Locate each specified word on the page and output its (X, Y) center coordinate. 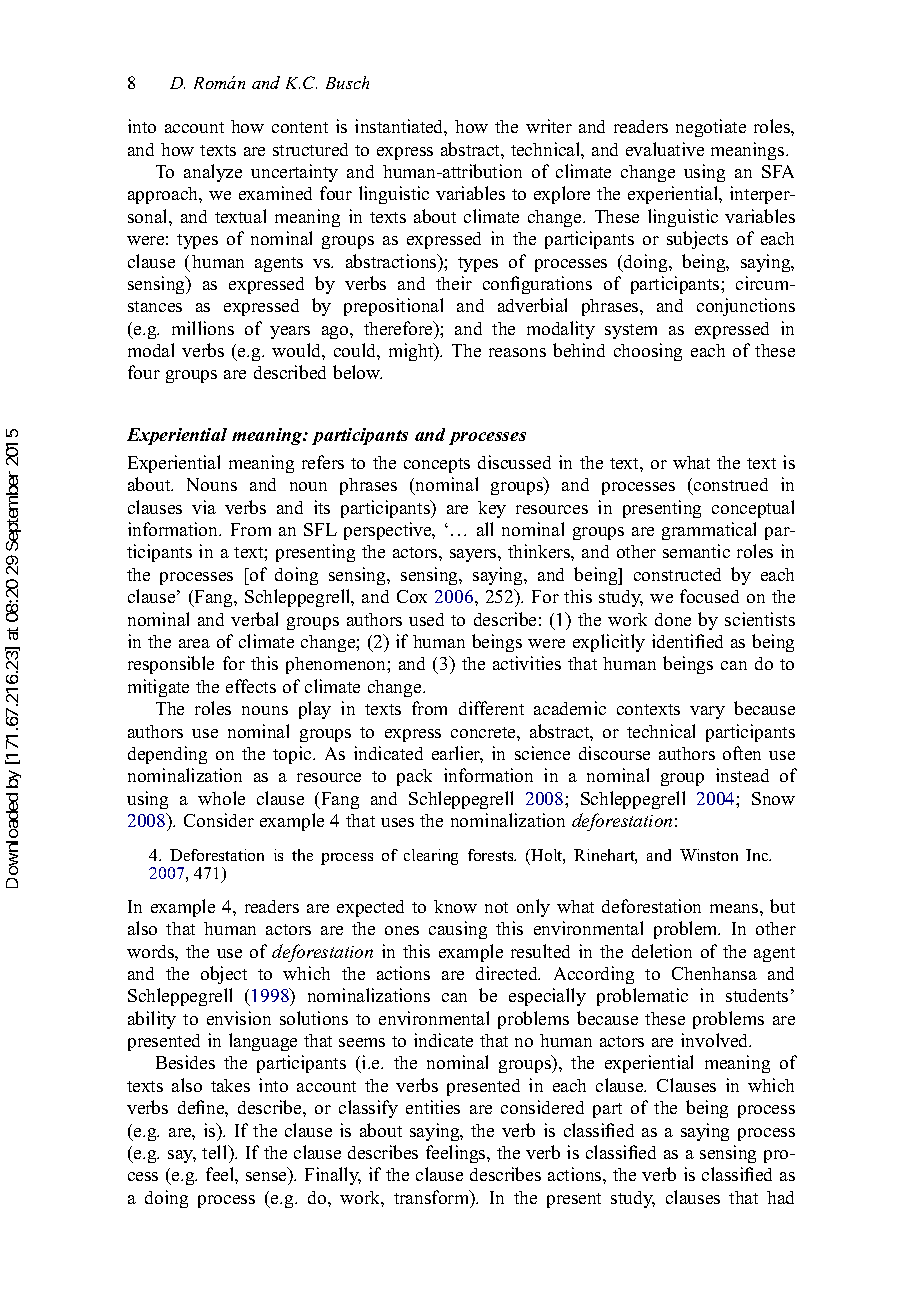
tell (216, 1152)
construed (731, 484)
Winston (709, 855)
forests (492, 855)
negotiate (711, 128)
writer (549, 126)
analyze (213, 173)
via (204, 507)
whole (221, 798)
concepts (437, 465)
